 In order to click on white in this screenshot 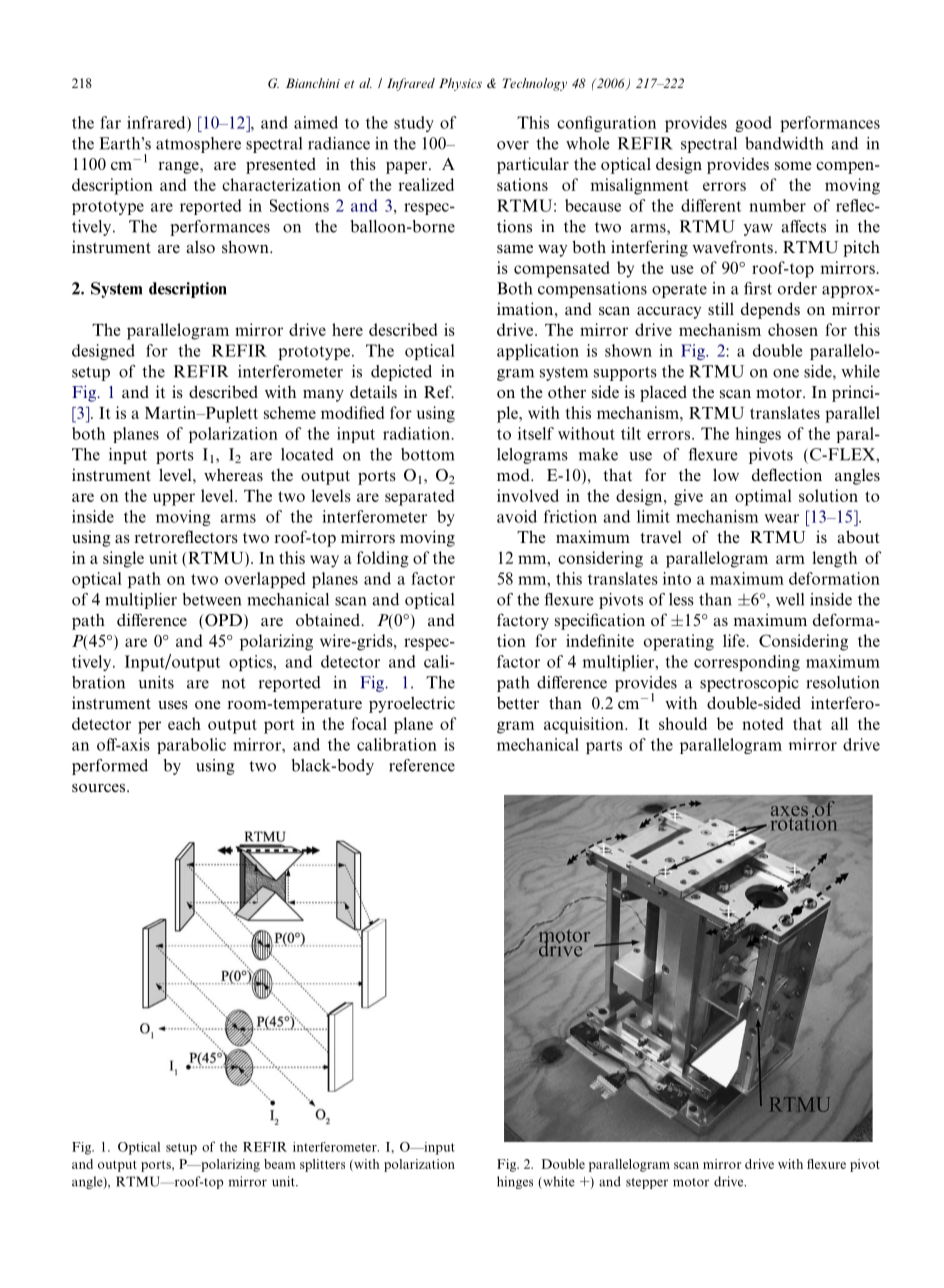, I will do `click(558, 1182)`.
